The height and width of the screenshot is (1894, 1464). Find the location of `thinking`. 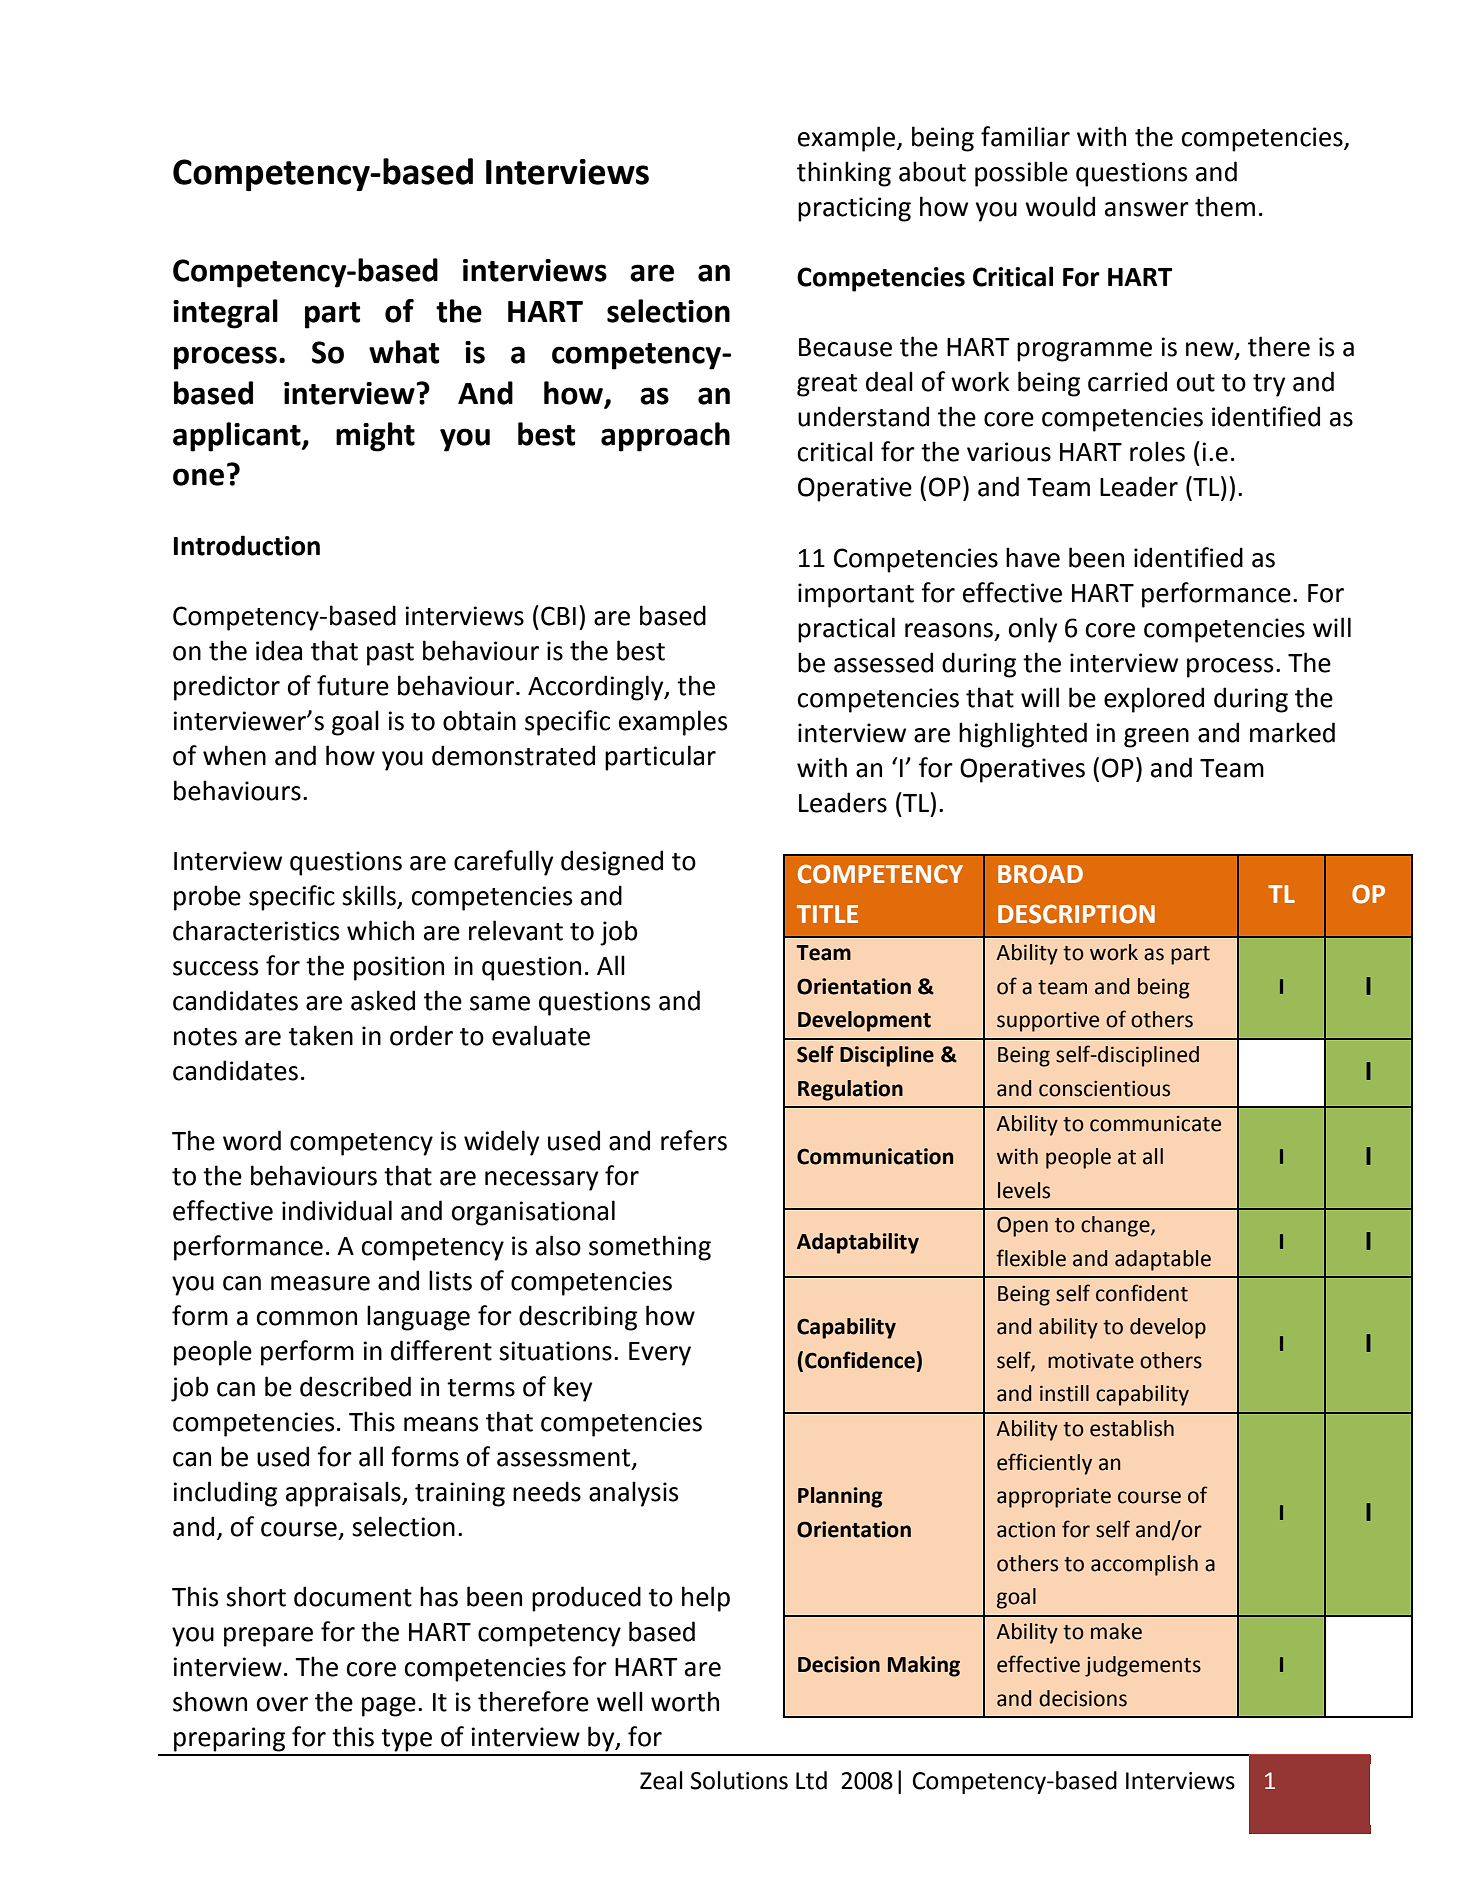

thinking is located at coordinates (844, 174).
